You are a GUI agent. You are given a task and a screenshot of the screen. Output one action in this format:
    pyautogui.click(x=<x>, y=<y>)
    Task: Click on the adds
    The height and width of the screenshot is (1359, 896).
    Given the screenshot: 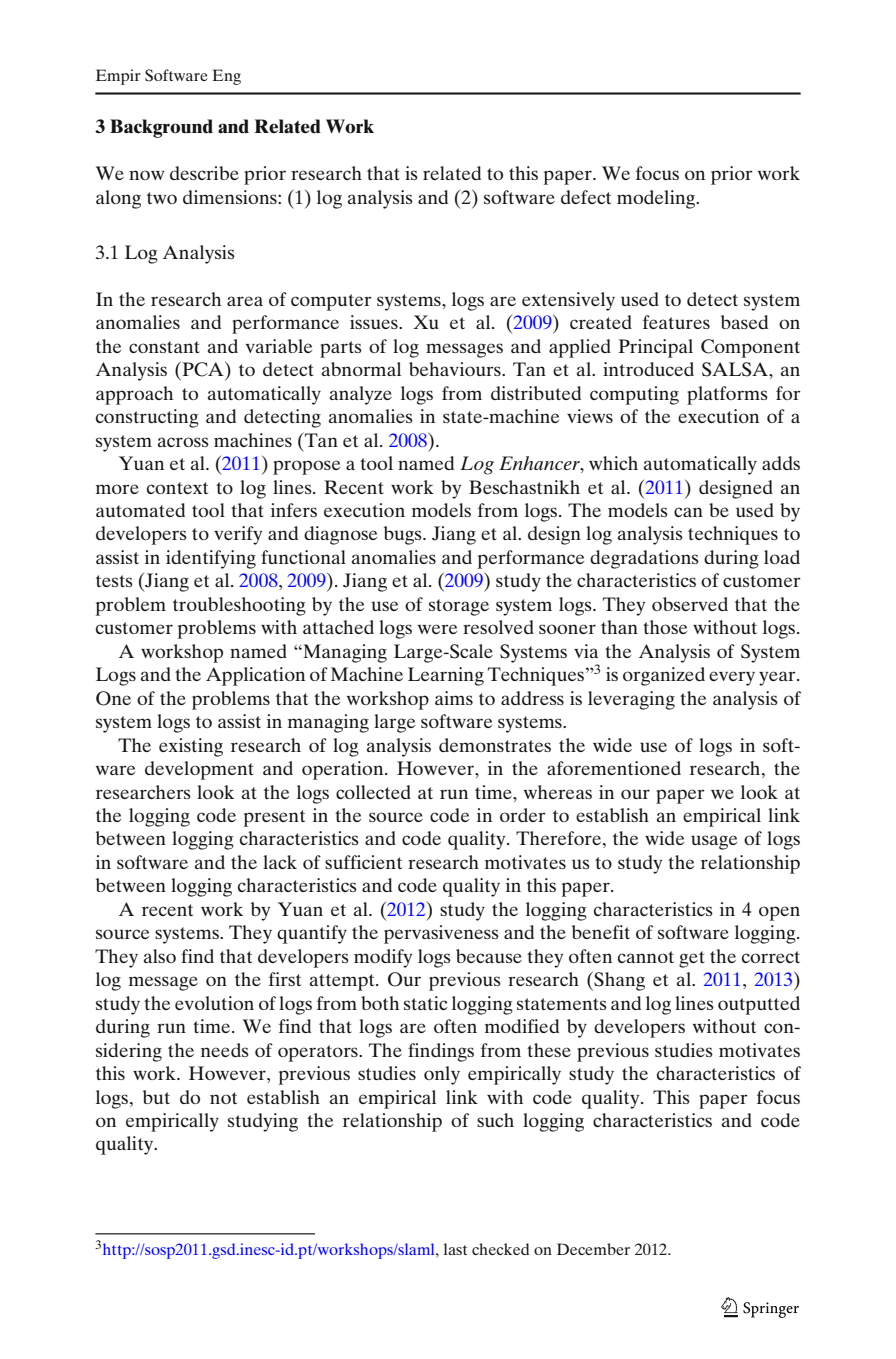 What is the action you would take?
    pyautogui.click(x=781, y=463)
